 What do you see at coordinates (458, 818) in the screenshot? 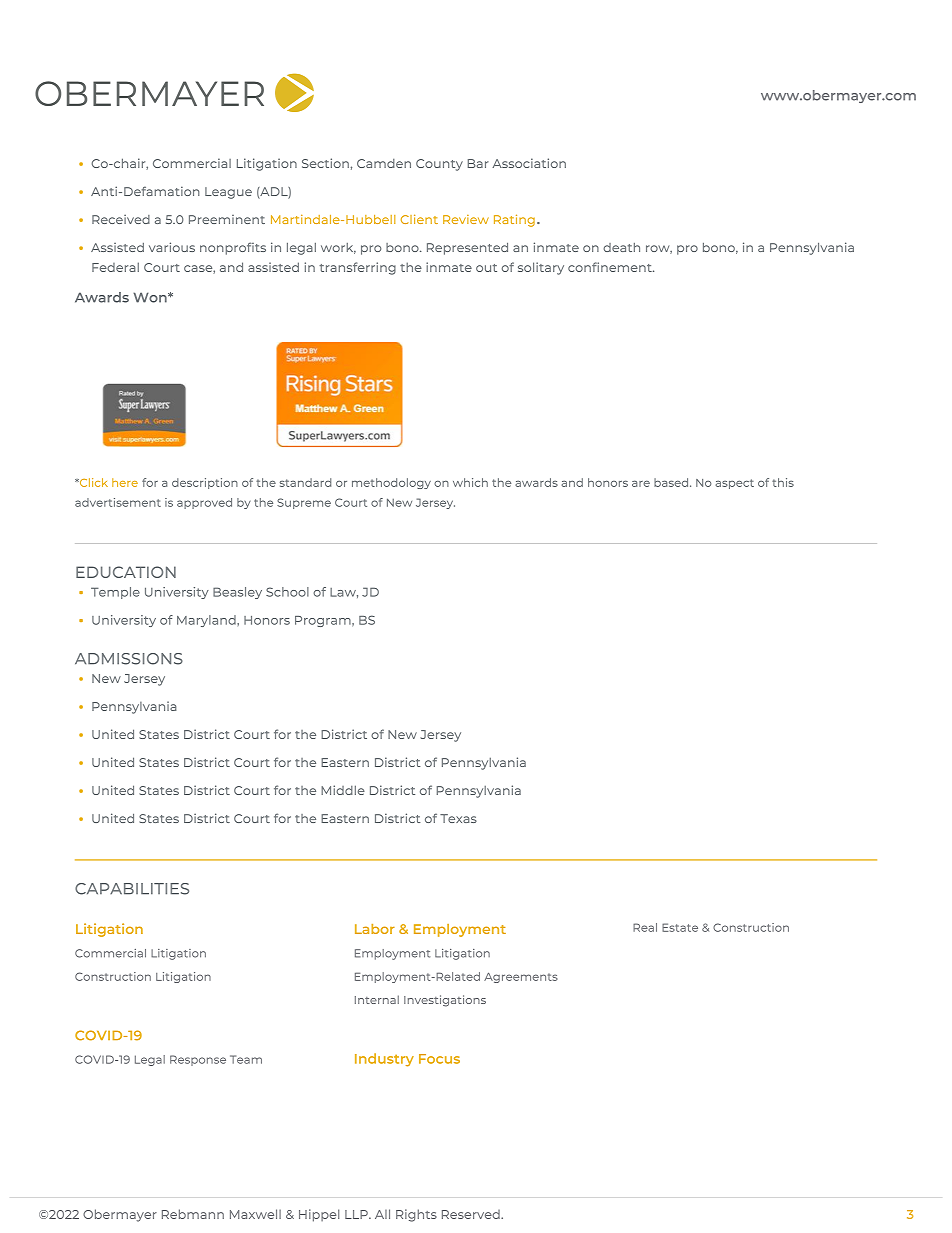
I see `Texas` at bounding box center [458, 818].
